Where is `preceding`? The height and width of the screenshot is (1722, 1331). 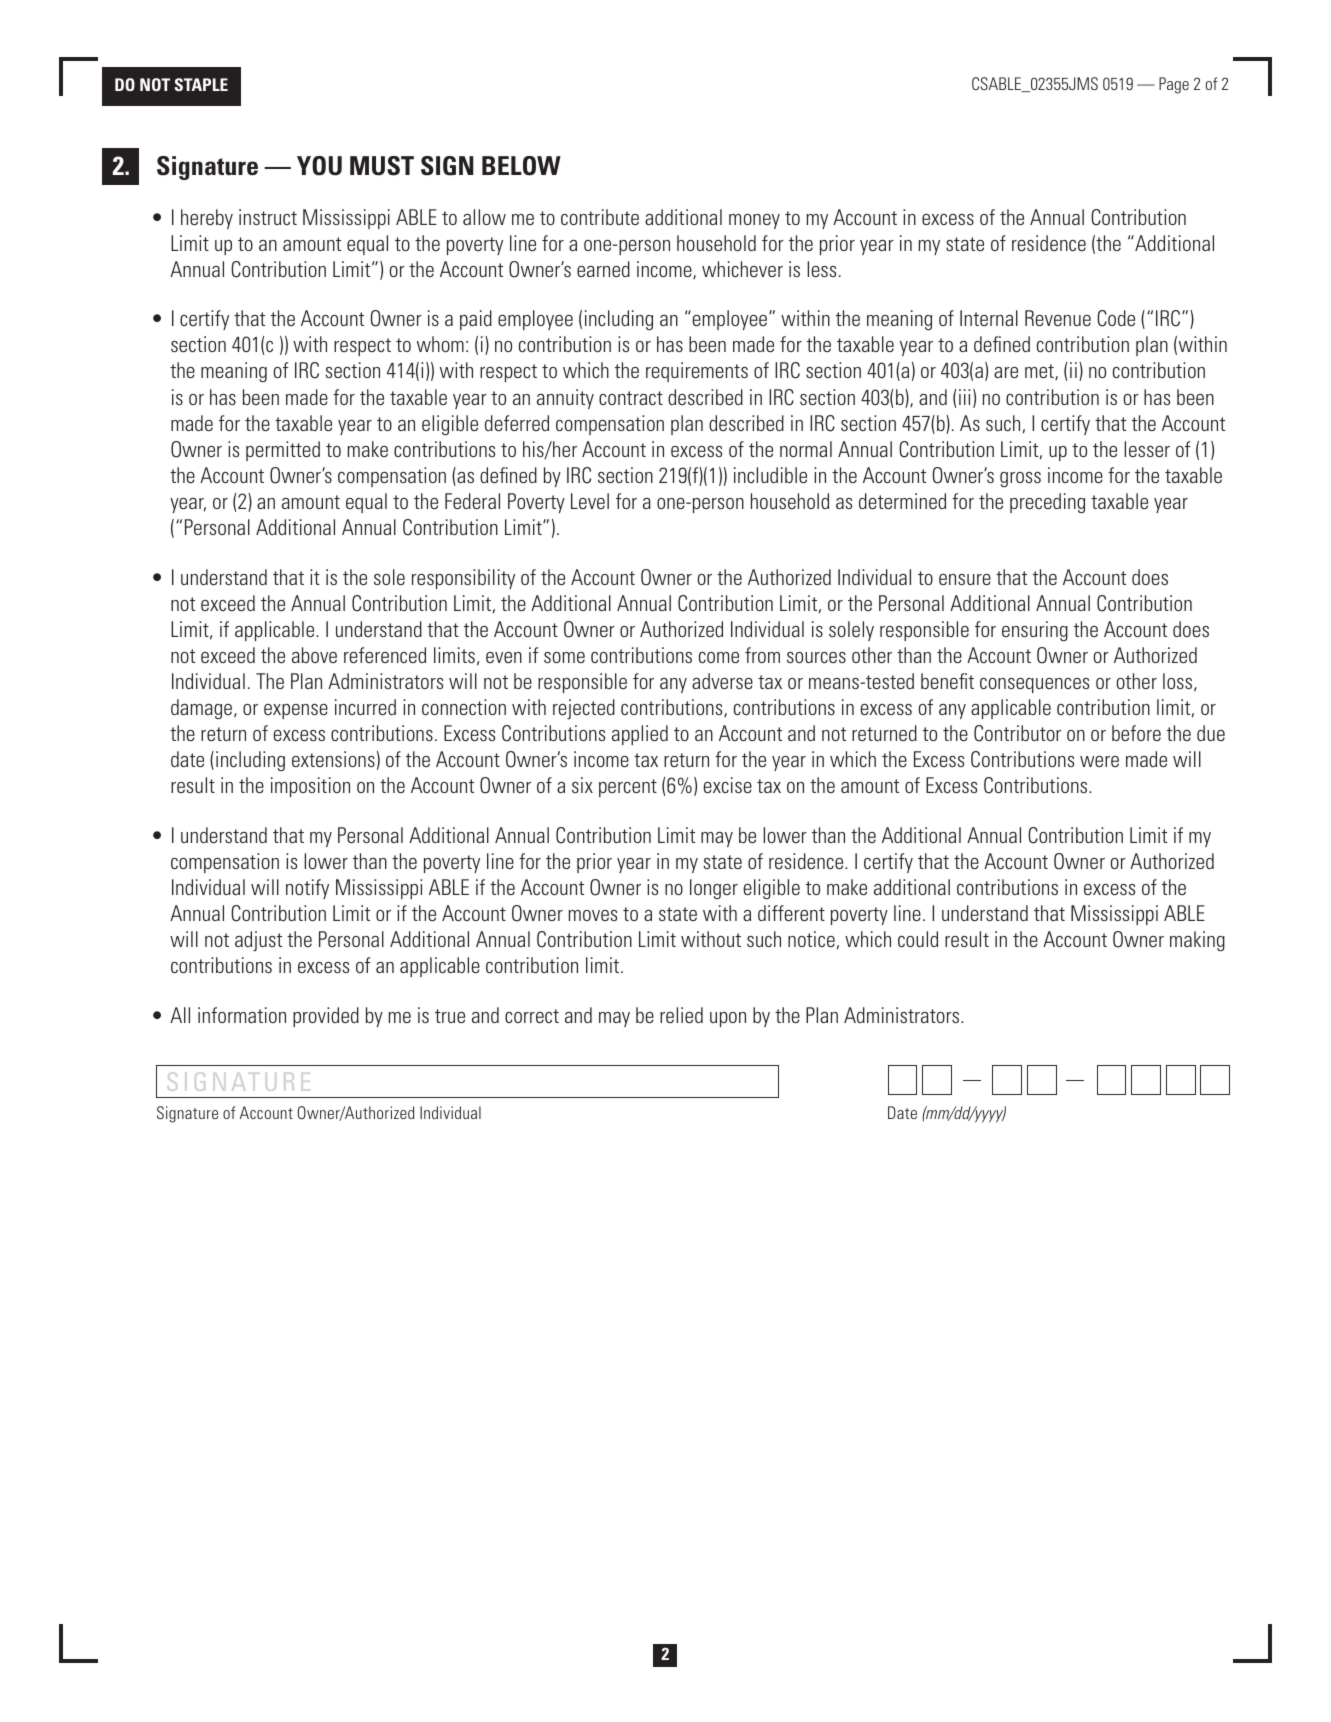 preceding is located at coordinates (1047, 503).
